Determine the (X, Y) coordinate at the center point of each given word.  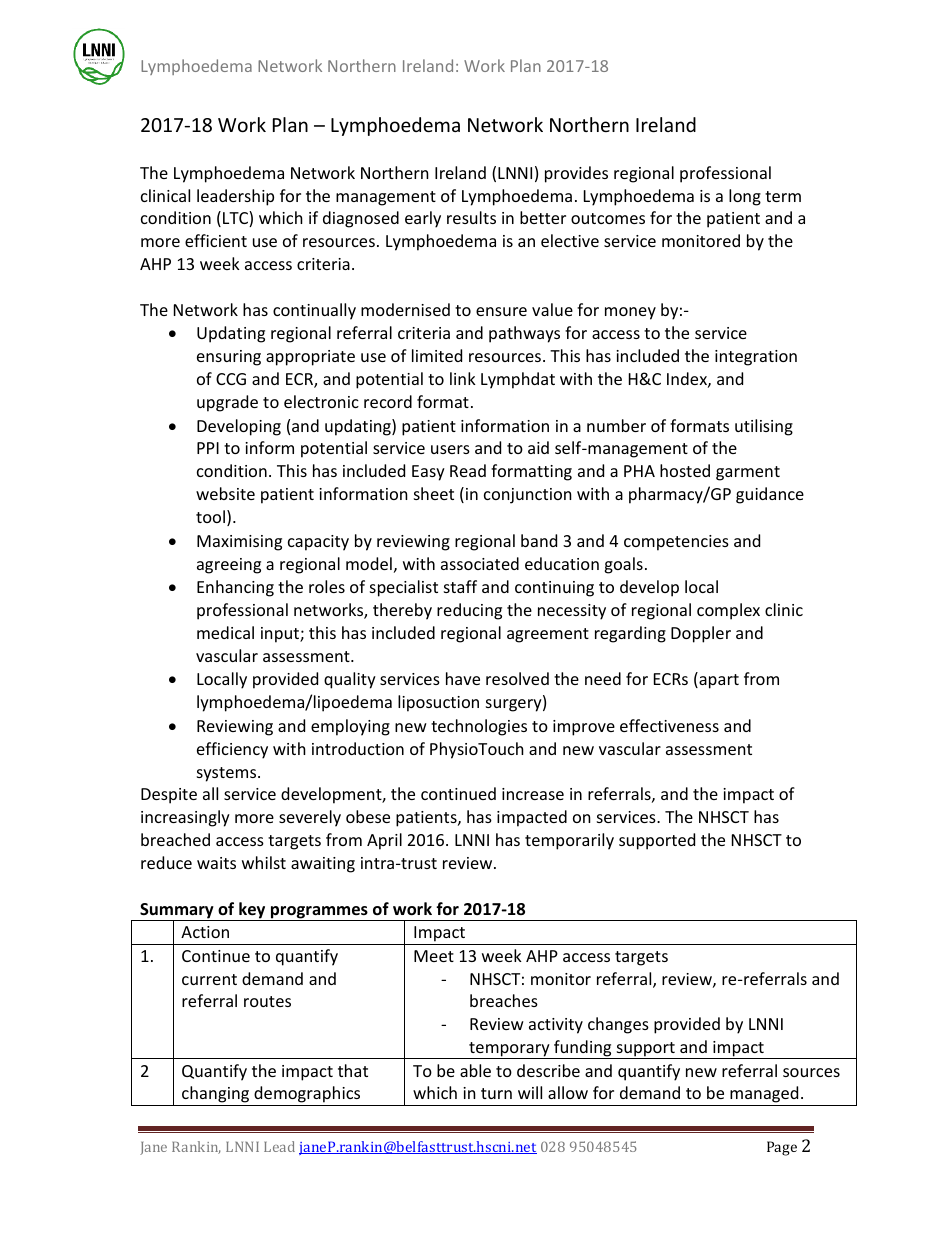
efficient (216, 240)
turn (496, 1093)
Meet (434, 956)
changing (216, 1096)
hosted (685, 470)
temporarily (569, 841)
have (463, 678)
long (745, 197)
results (471, 217)
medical (225, 632)
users (450, 449)
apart (718, 681)
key (252, 911)
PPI (208, 448)
